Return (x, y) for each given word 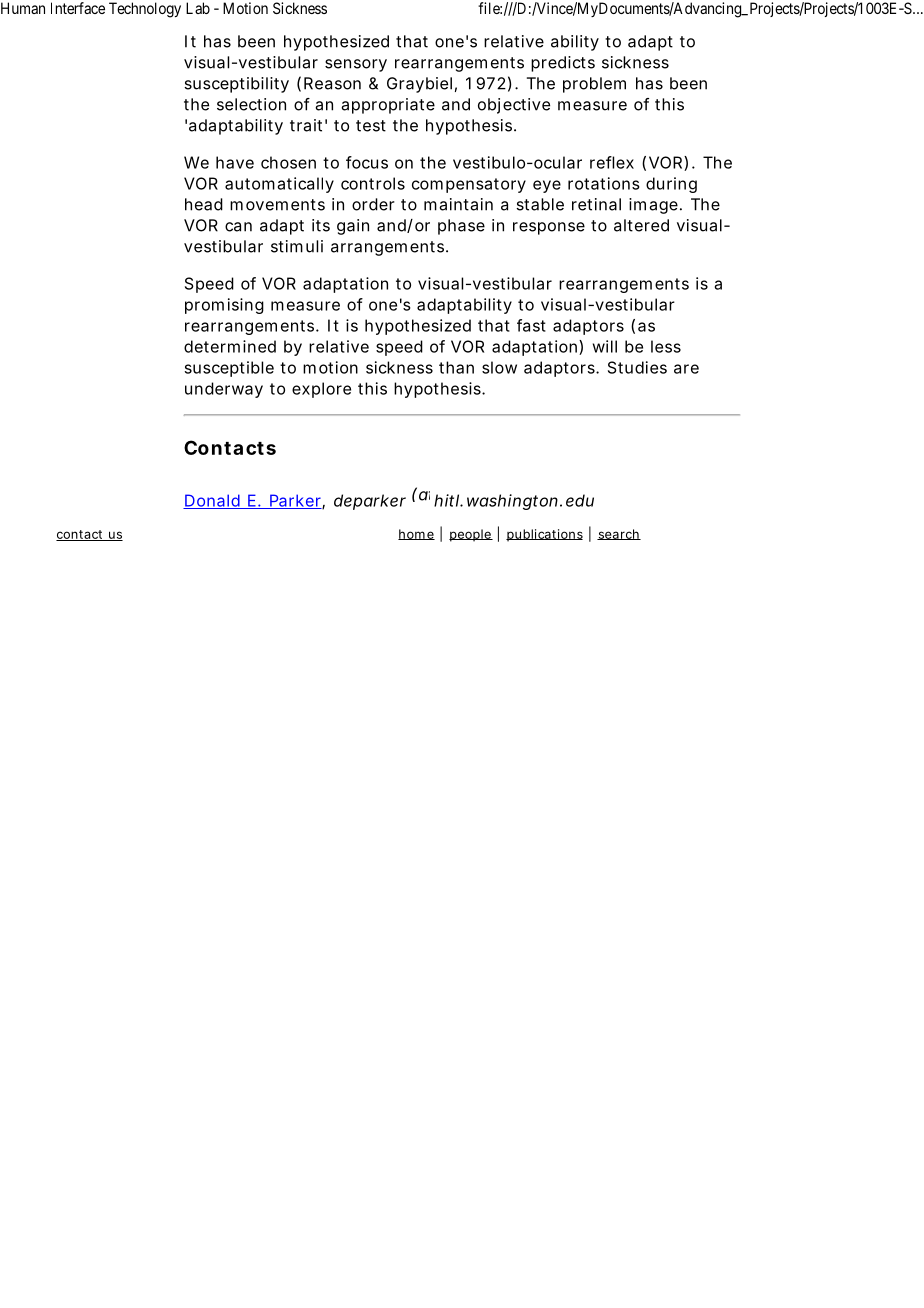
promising (224, 306)
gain (353, 227)
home (416, 534)
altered (641, 225)
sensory (356, 65)
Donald (212, 501)
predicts (563, 64)
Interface (78, 8)
